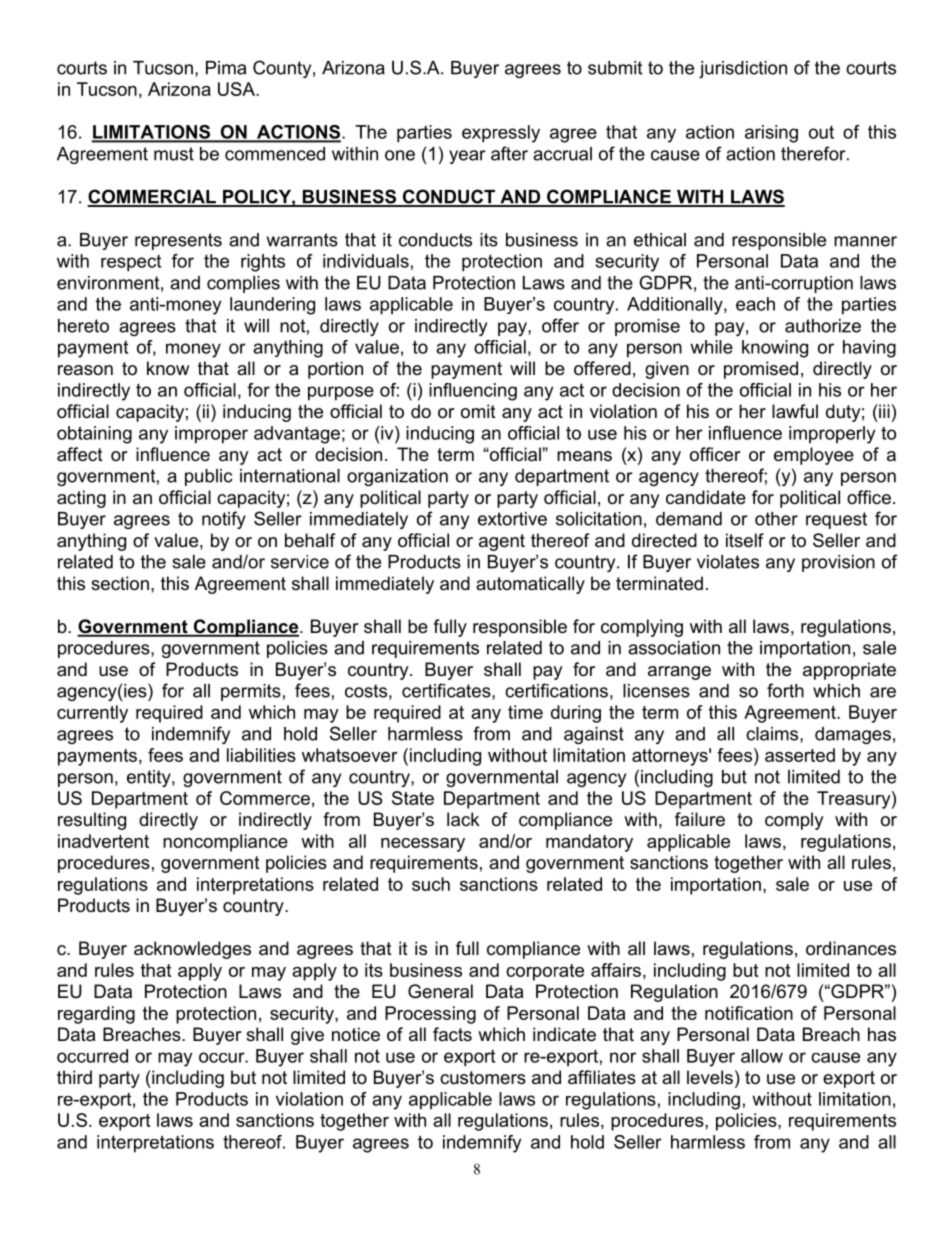 The width and height of the screenshot is (952, 1233). What do you see at coordinates (237, 89) in the screenshot?
I see `USA` at bounding box center [237, 89].
